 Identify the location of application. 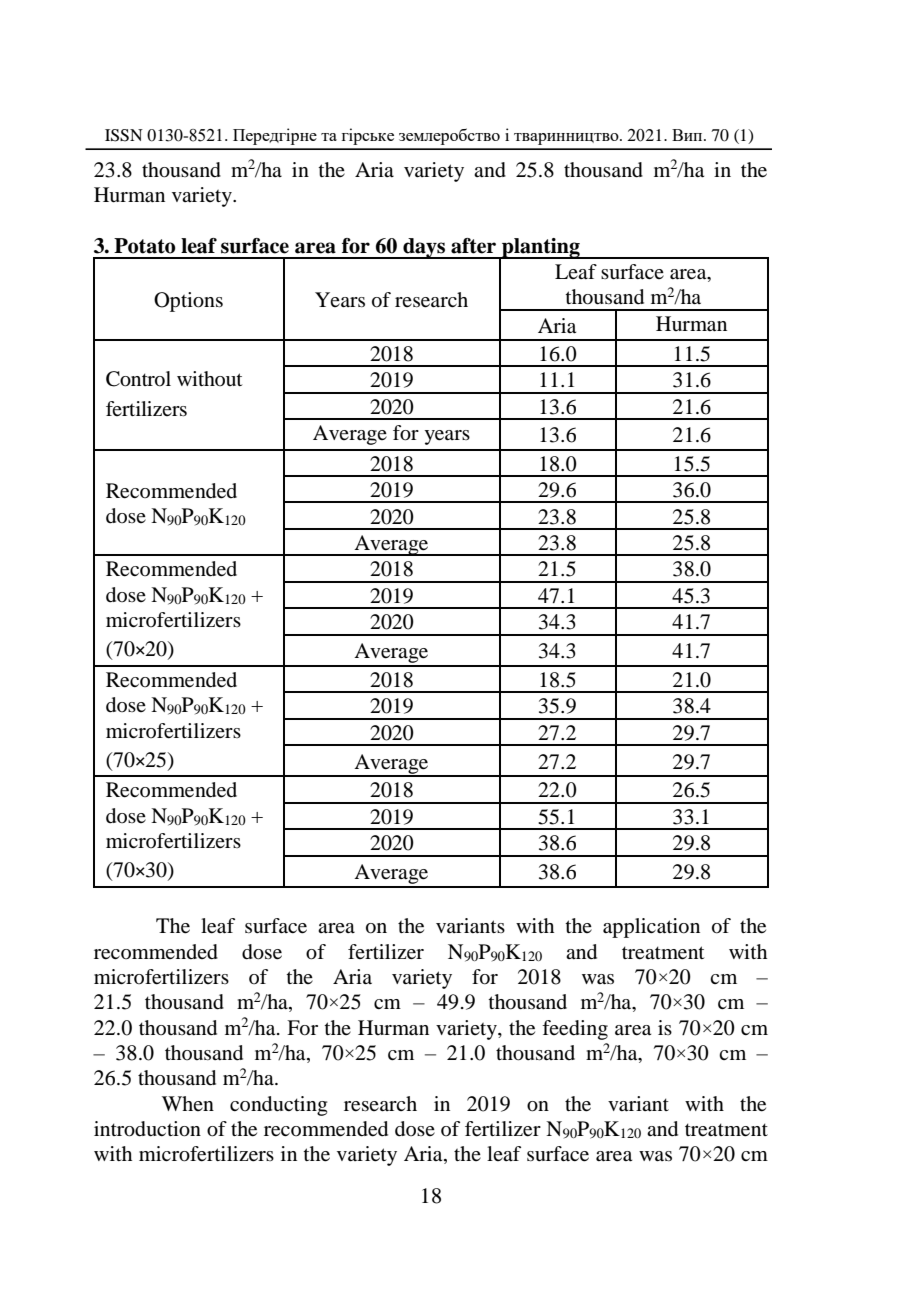
(651, 928).
